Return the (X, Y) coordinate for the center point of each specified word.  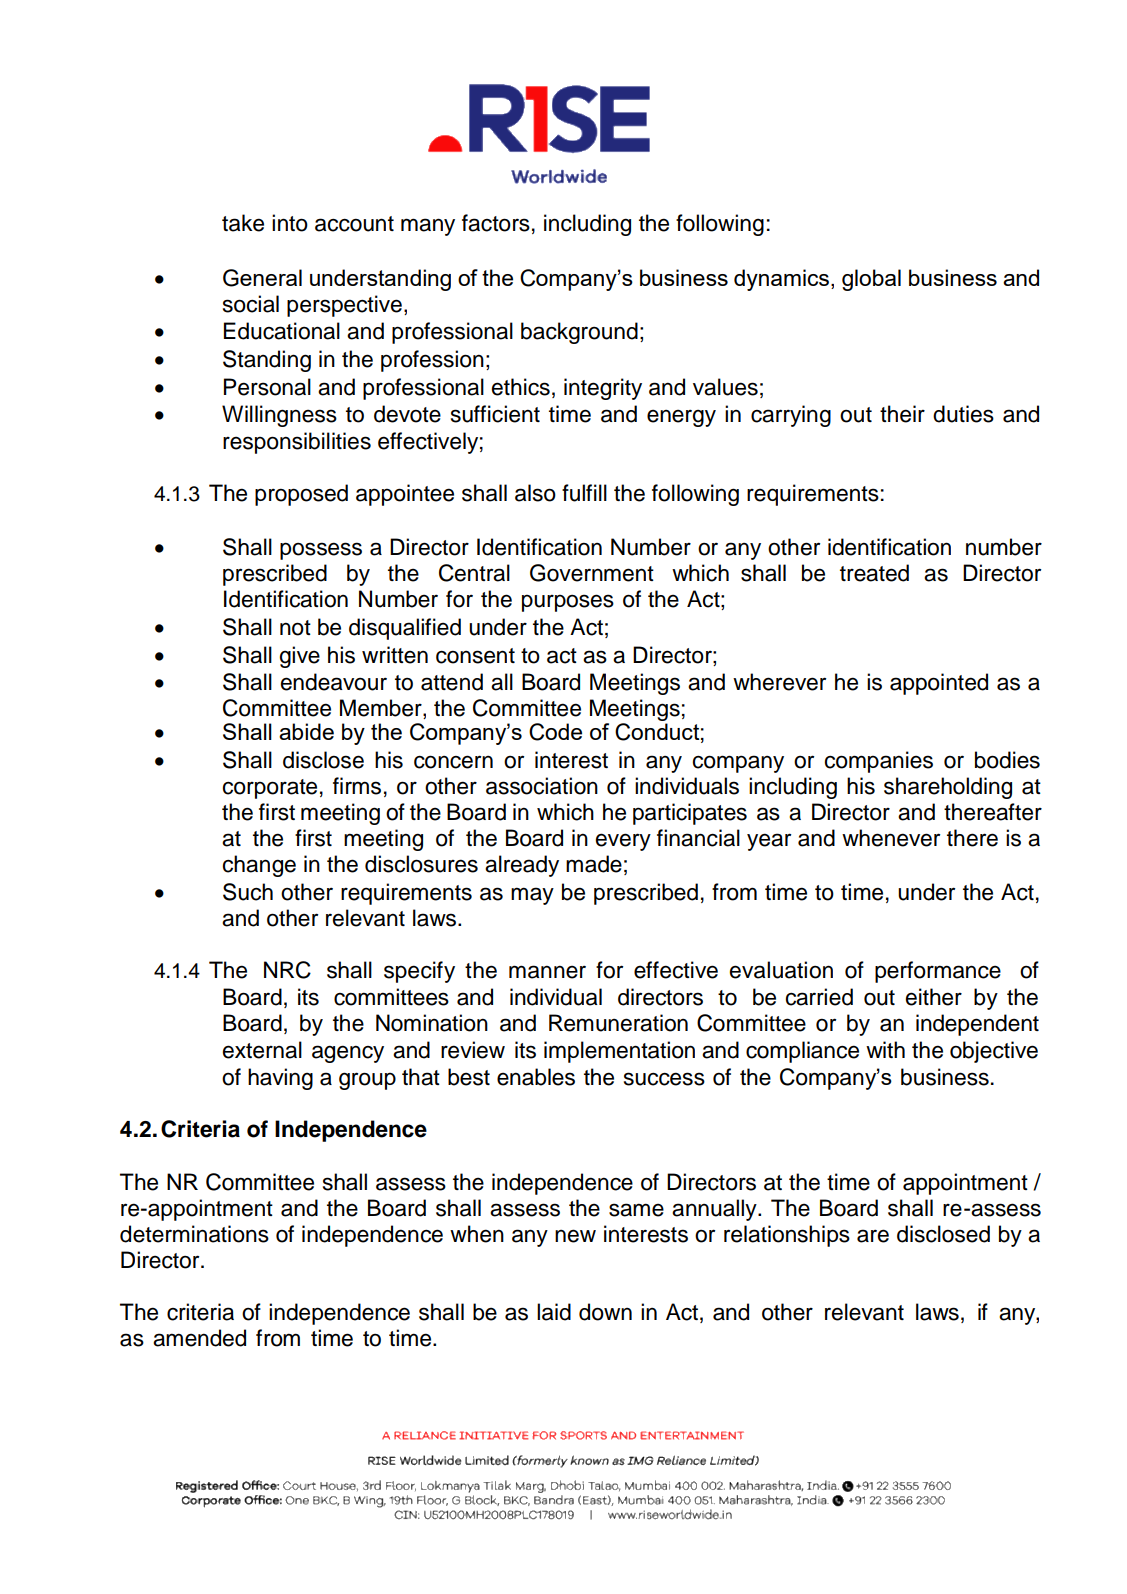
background (579, 333)
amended (199, 1338)
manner (547, 972)
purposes (568, 603)
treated (874, 573)
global (871, 280)
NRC (287, 970)
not (295, 628)
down (605, 1312)
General (262, 278)
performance (938, 972)
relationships (787, 1236)
